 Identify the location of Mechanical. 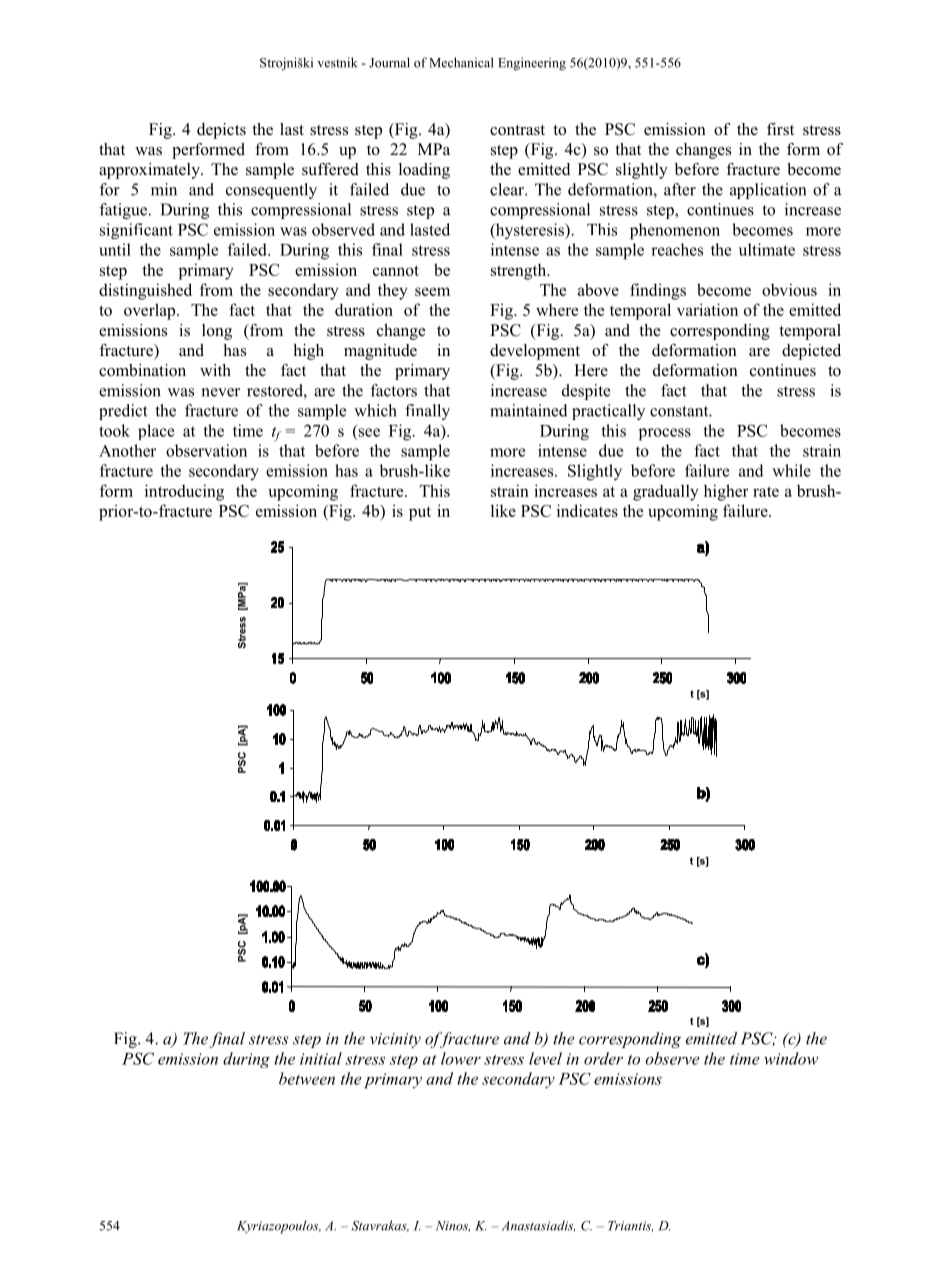
(461, 62).
